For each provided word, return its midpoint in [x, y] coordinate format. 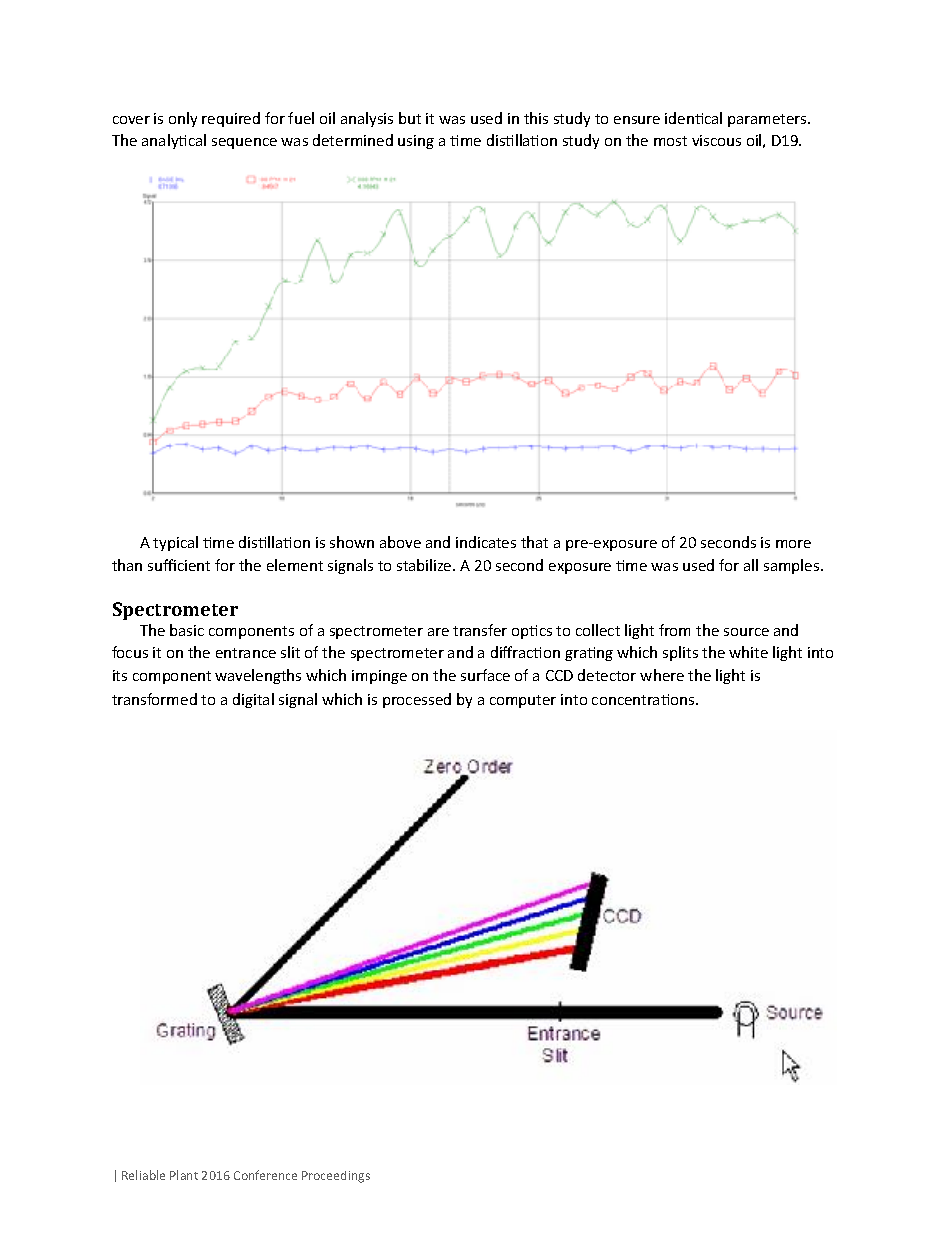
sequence [244, 143]
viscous [716, 140]
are [438, 632]
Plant [184, 1175]
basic [187, 630]
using [416, 142]
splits [680, 653]
